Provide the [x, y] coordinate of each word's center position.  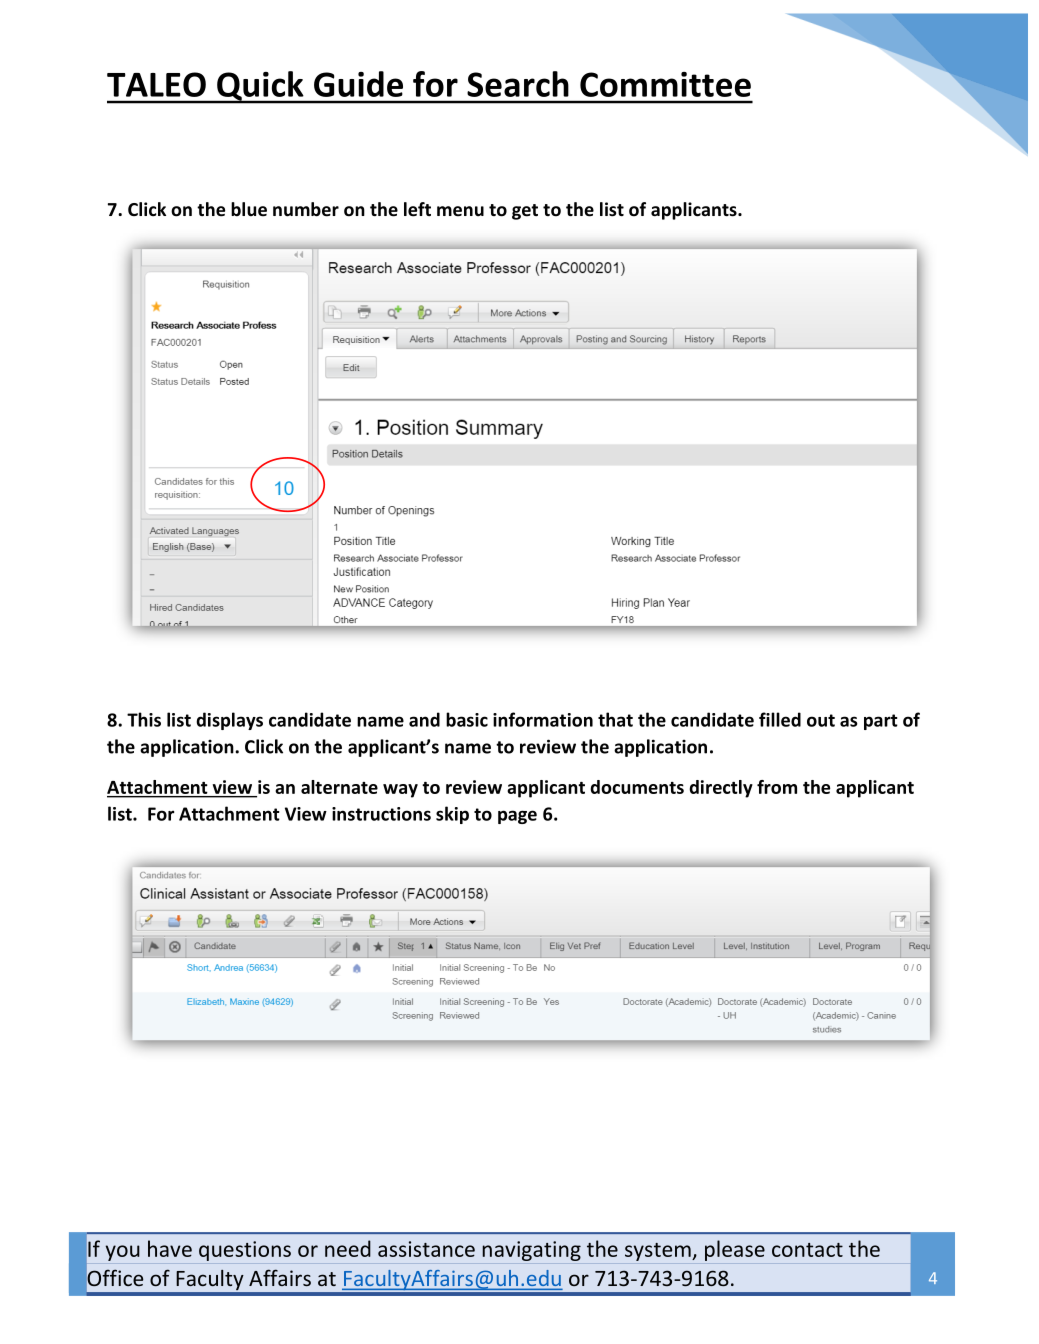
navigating [531, 1251]
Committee [665, 84]
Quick [260, 87]
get [525, 212]
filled [780, 719]
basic [467, 719]
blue [249, 209]
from [777, 787]
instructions [381, 814]
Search [518, 84]
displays [229, 721]
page [517, 817]
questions [245, 1251]
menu [460, 211]
